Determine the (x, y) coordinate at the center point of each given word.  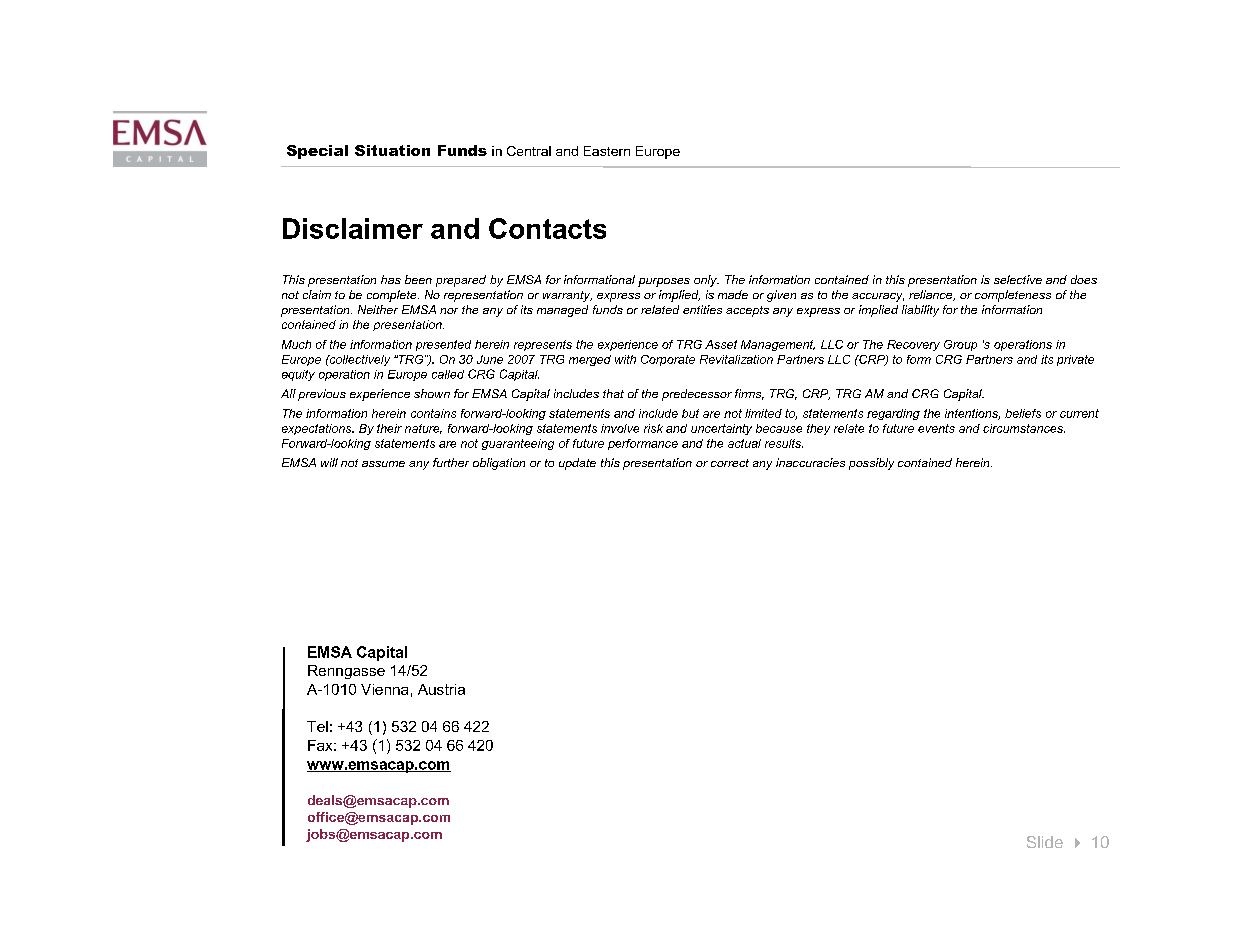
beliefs (1023, 413)
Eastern (607, 151)
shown (432, 393)
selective (1018, 279)
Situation (392, 150)
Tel (317, 726)
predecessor (697, 395)
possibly (871, 464)
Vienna (384, 689)
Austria (441, 689)
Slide (1045, 842)
